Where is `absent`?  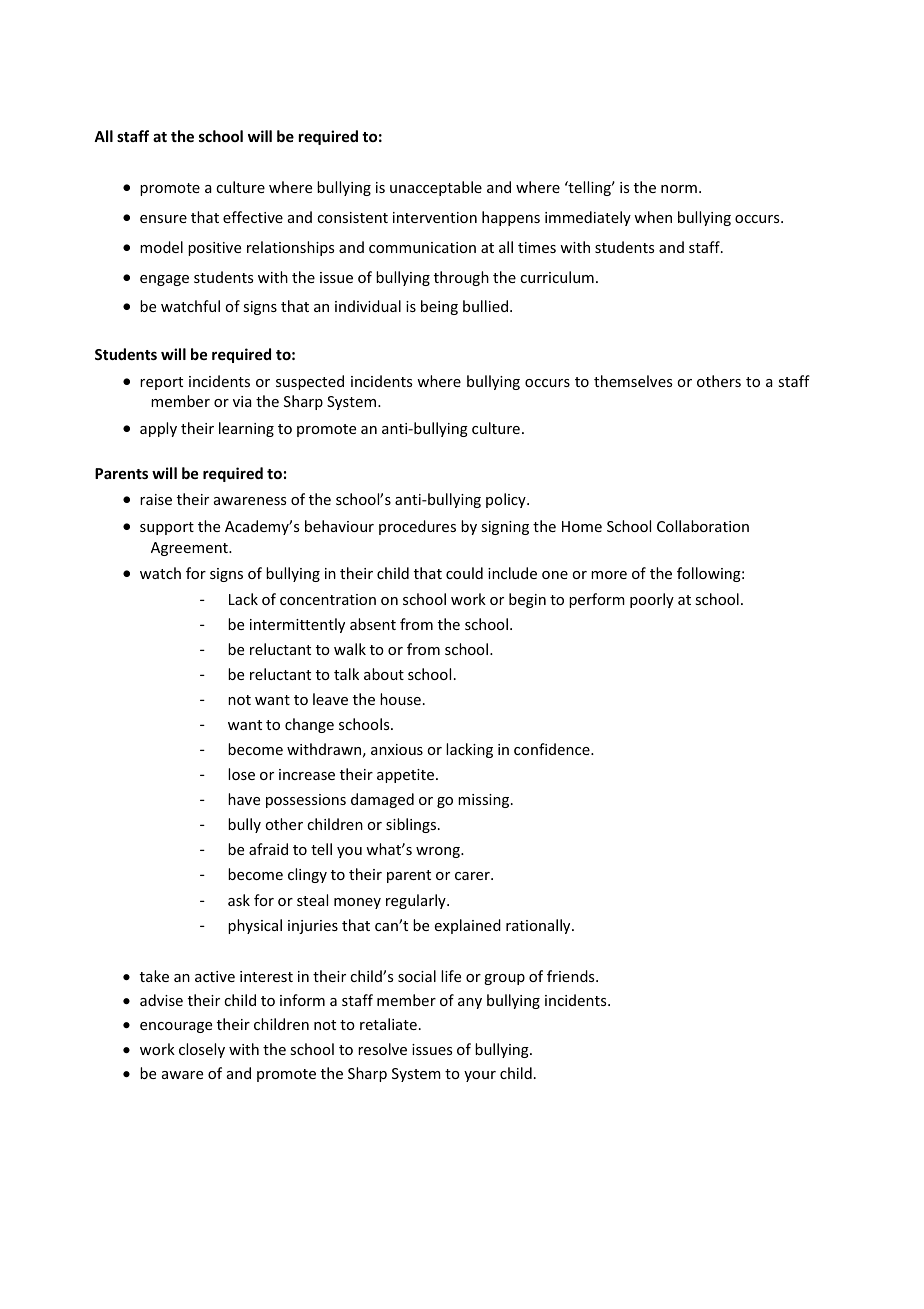 absent is located at coordinates (373, 624).
